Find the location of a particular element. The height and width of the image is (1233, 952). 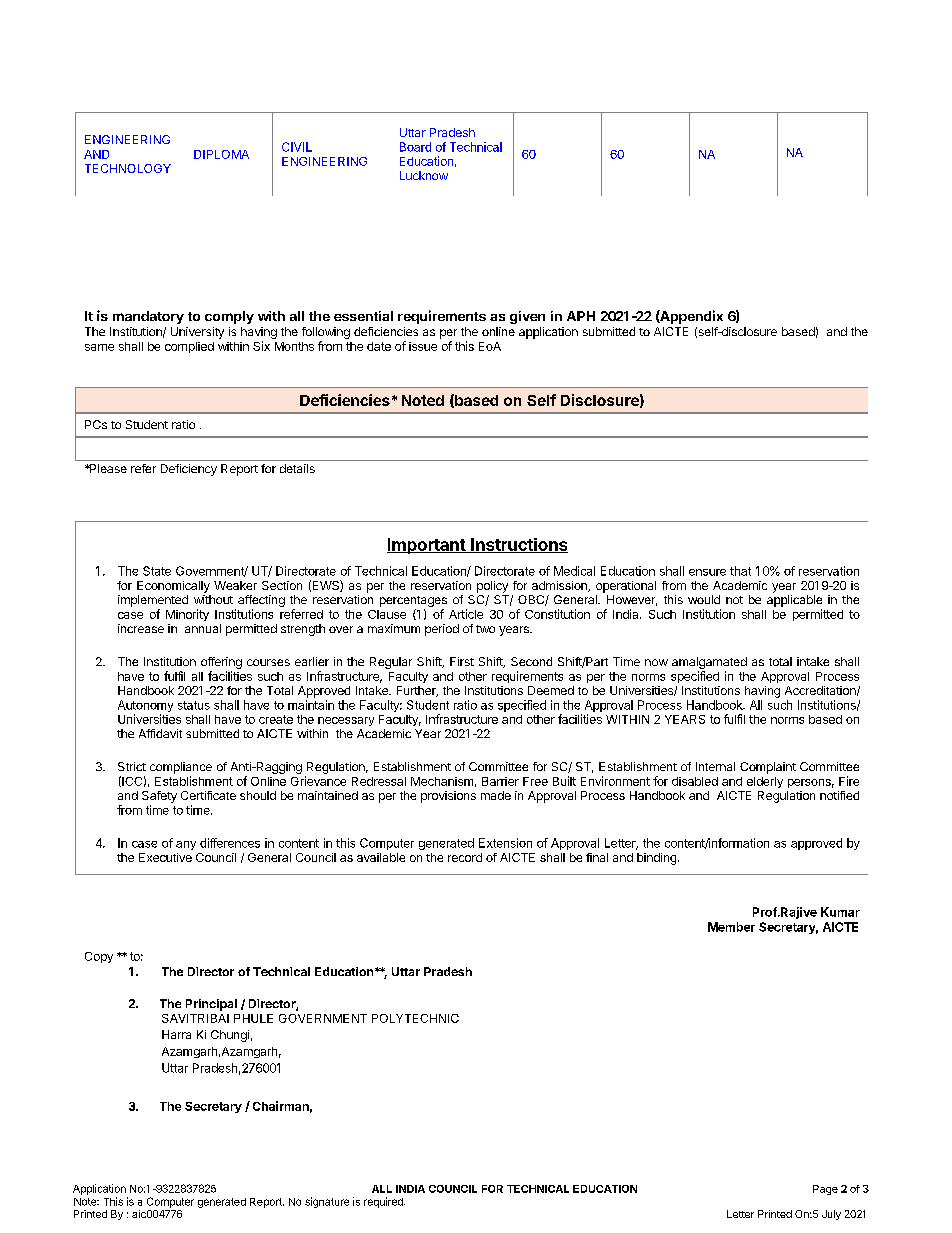

Deficiency is located at coordinates (189, 470).
